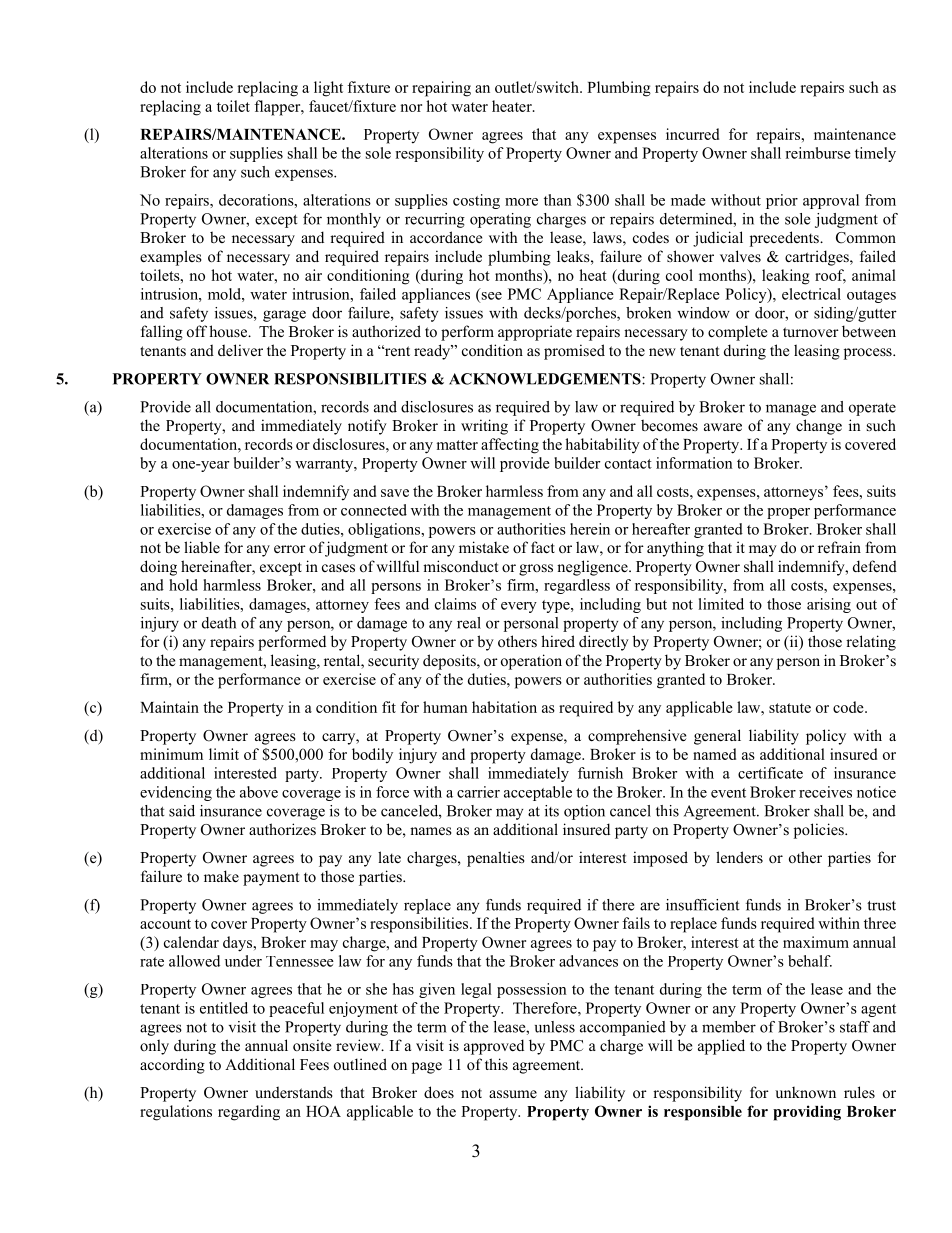 This page has height=1233, width=952. I want to click on arising, so click(829, 605).
